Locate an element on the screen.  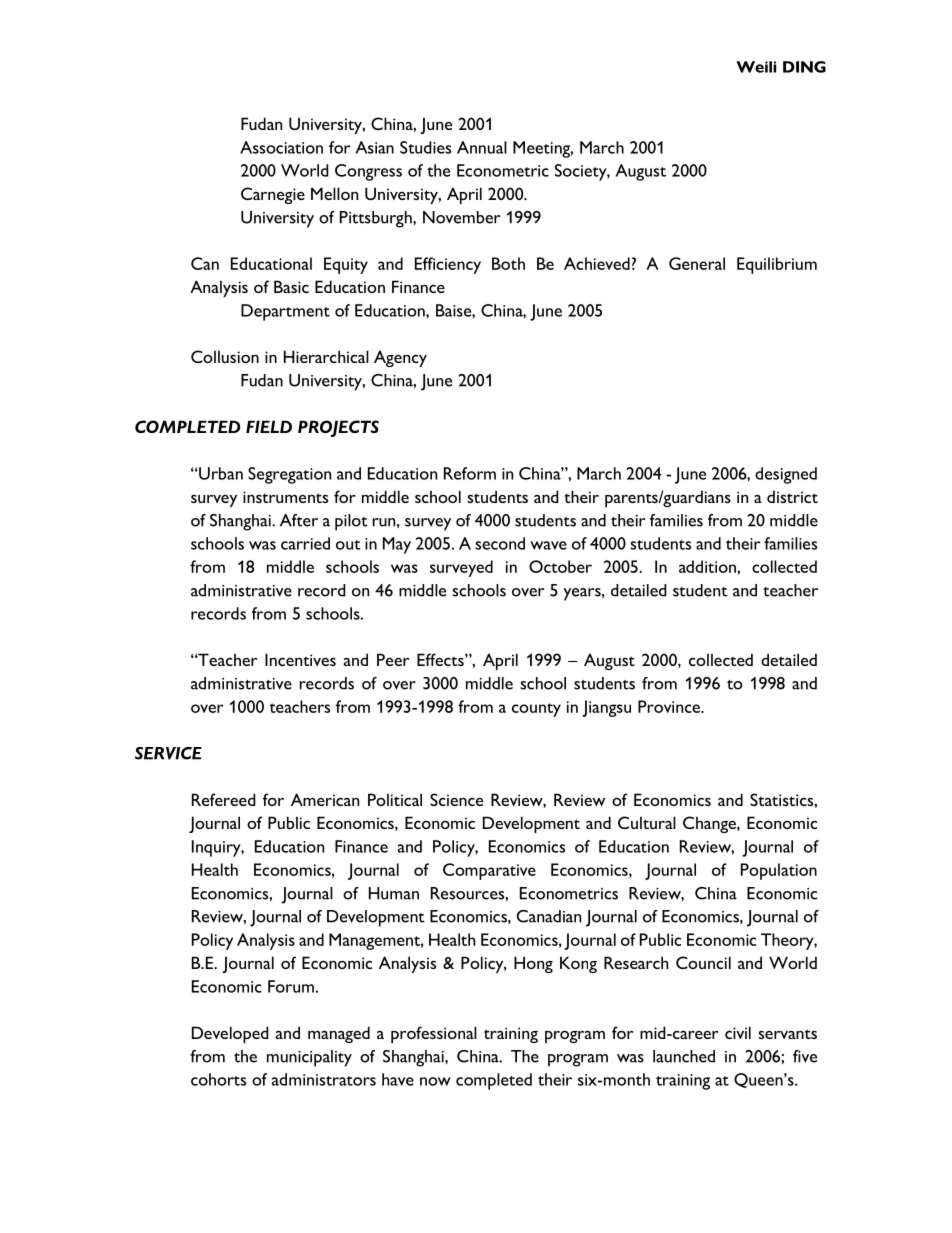
addition is located at coordinates (708, 566).
